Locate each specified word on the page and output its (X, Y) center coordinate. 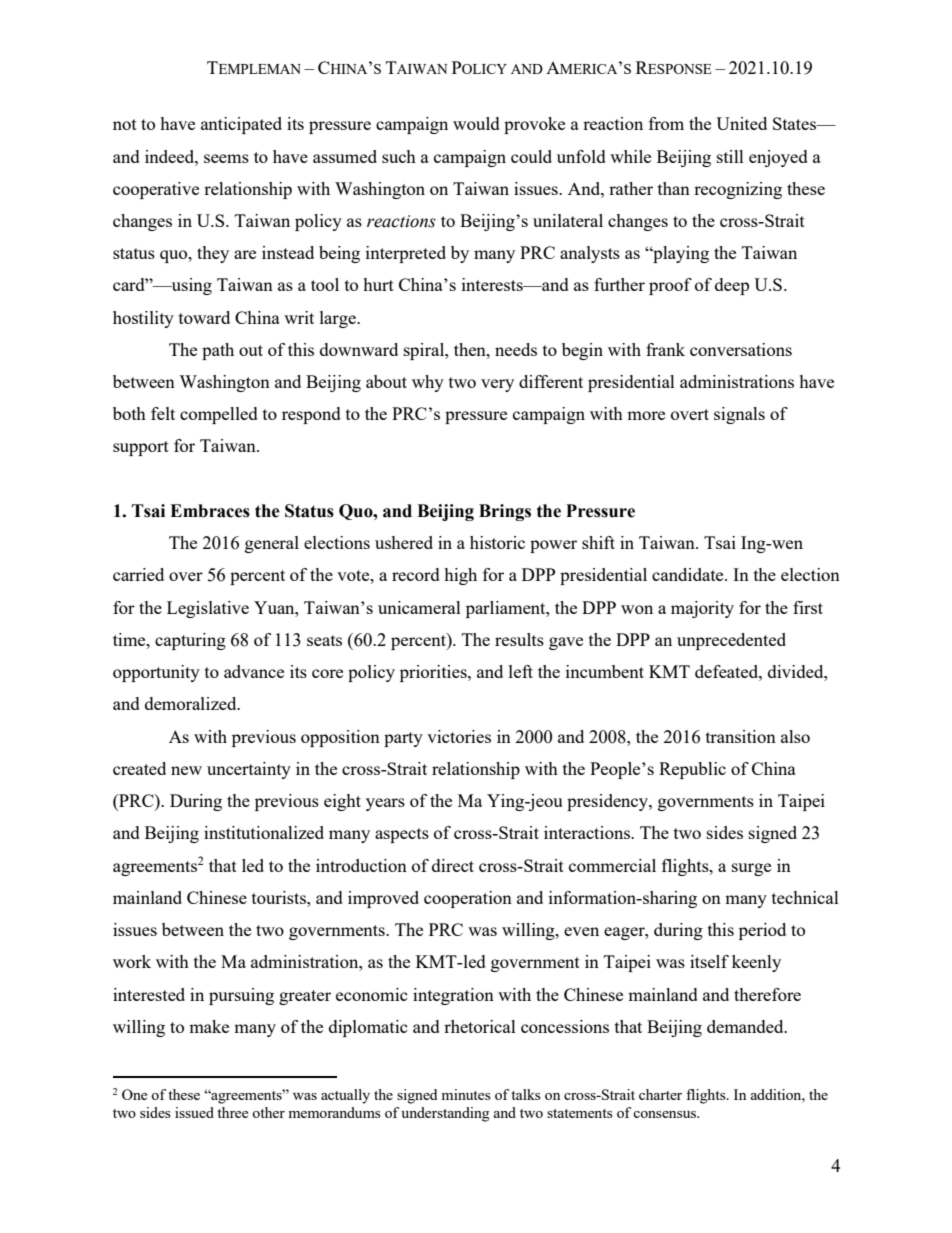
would (476, 123)
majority (702, 609)
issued (194, 1112)
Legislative (208, 609)
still (730, 156)
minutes (466, 1094)
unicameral (419, 607)
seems (226, 158)
